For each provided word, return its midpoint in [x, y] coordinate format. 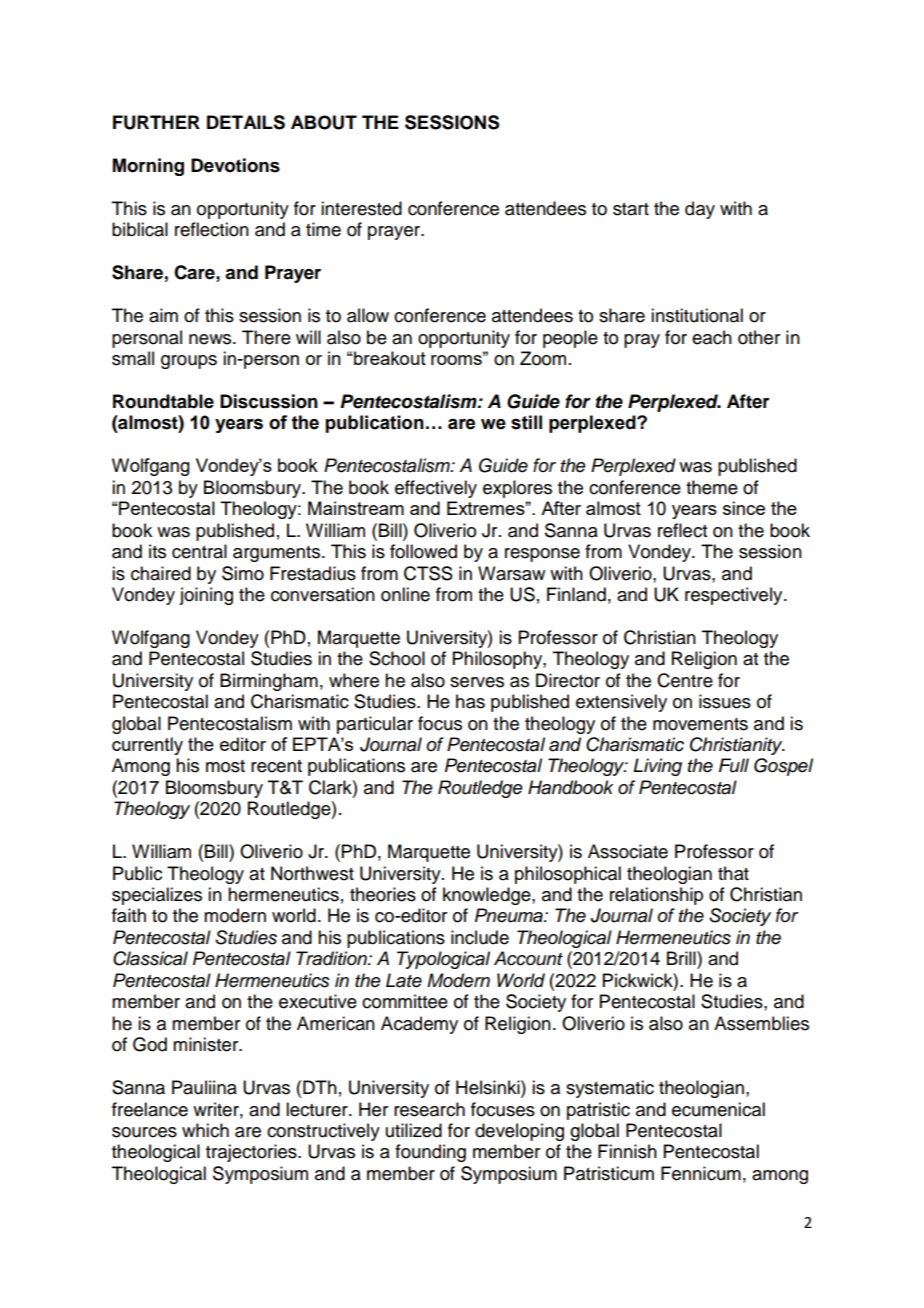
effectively [436, 489]
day [700, 210]
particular [375, 725]
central [199, 551]
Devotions [235, 165]
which [205, 1130]
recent [276, 766]
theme [712, 487]
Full [734, 765]
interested [361, 208]
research [429, 1109]
